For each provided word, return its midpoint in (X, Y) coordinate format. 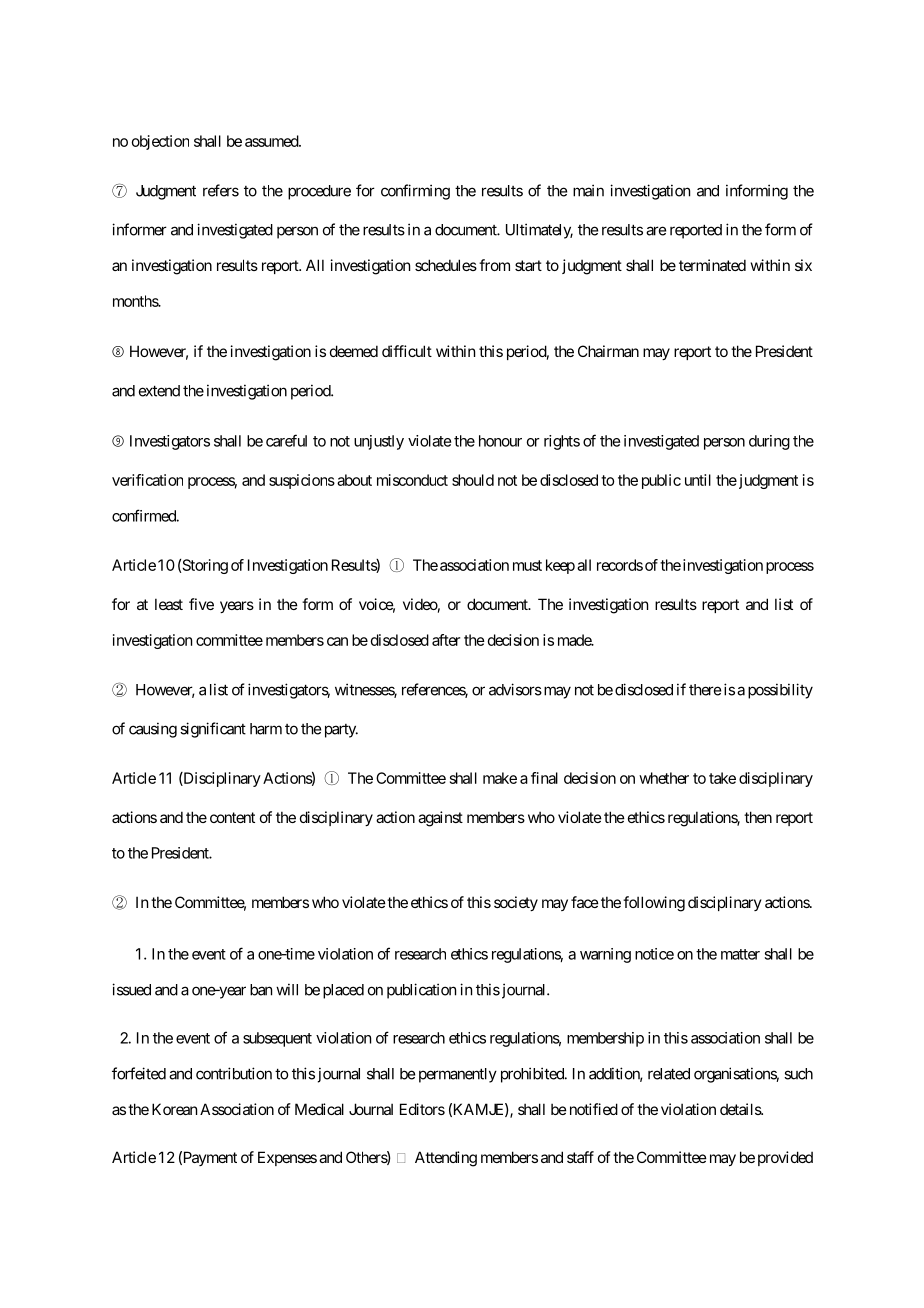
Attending (446, 1159)
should (473, 480)
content (232, 817)
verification (147, 480)
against (440, 819)
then (758, 817)
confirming (415, 192)
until (698, 480)
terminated (712, 265)
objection (160, 142)
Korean (174, 1109)
